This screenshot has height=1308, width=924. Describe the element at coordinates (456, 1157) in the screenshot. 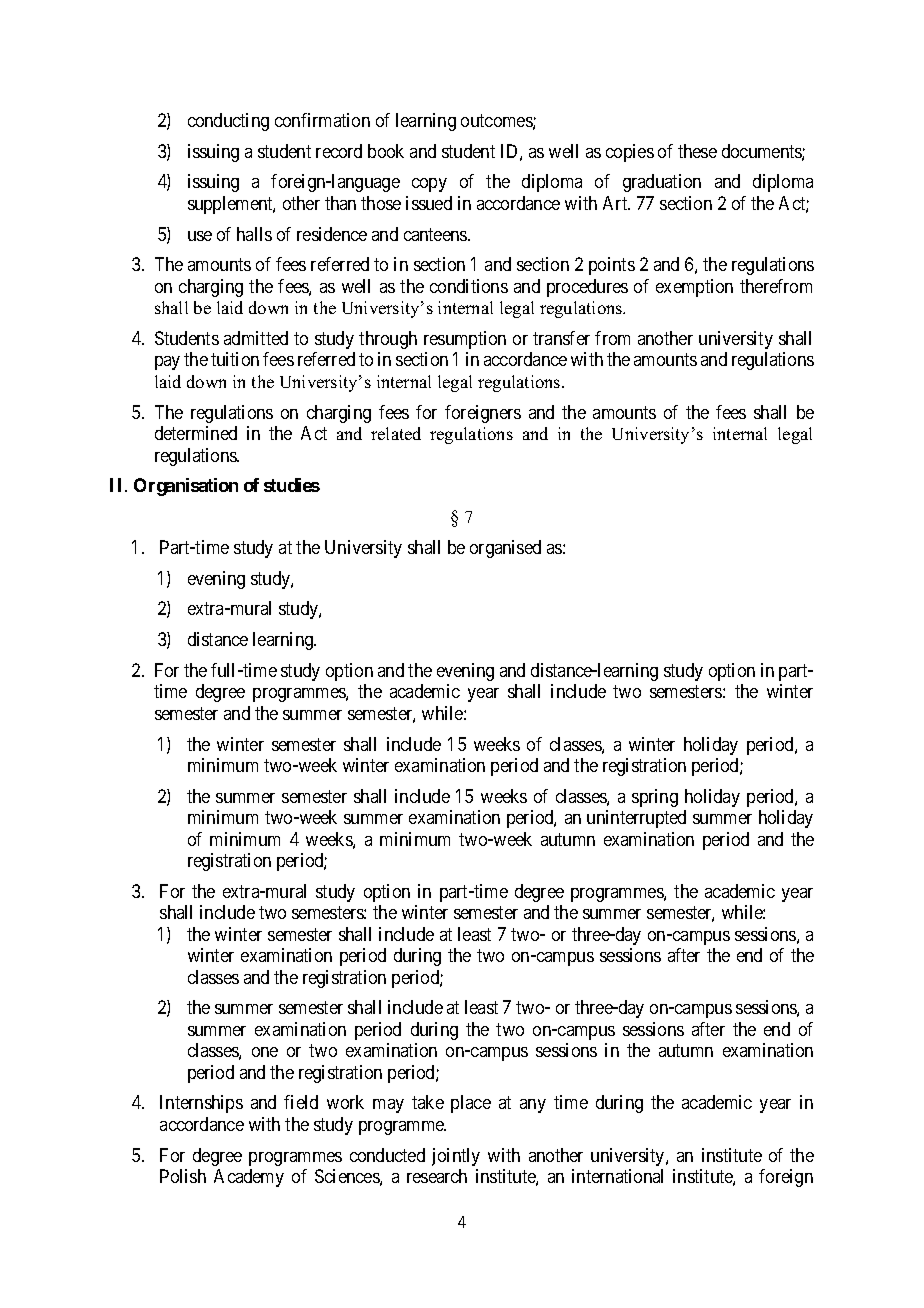

I see `jointly` at that location.
